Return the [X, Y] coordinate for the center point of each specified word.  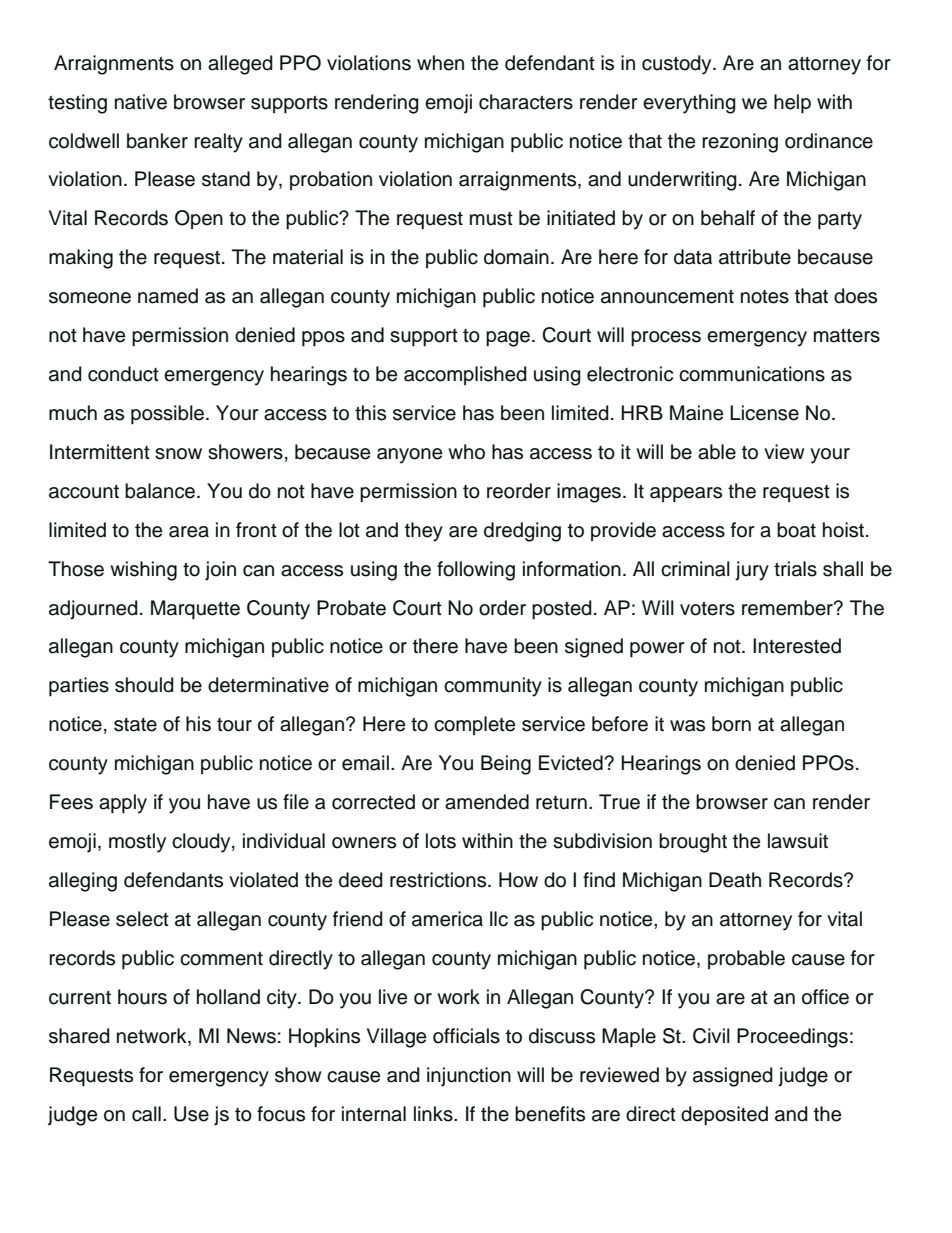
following [476, 571]
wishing [143, 571]
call [146, 1114]
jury [752, 571]
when [440, 63]
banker [157, 141]
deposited [724, 1116]
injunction [469, 1077]
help [792, 104]
